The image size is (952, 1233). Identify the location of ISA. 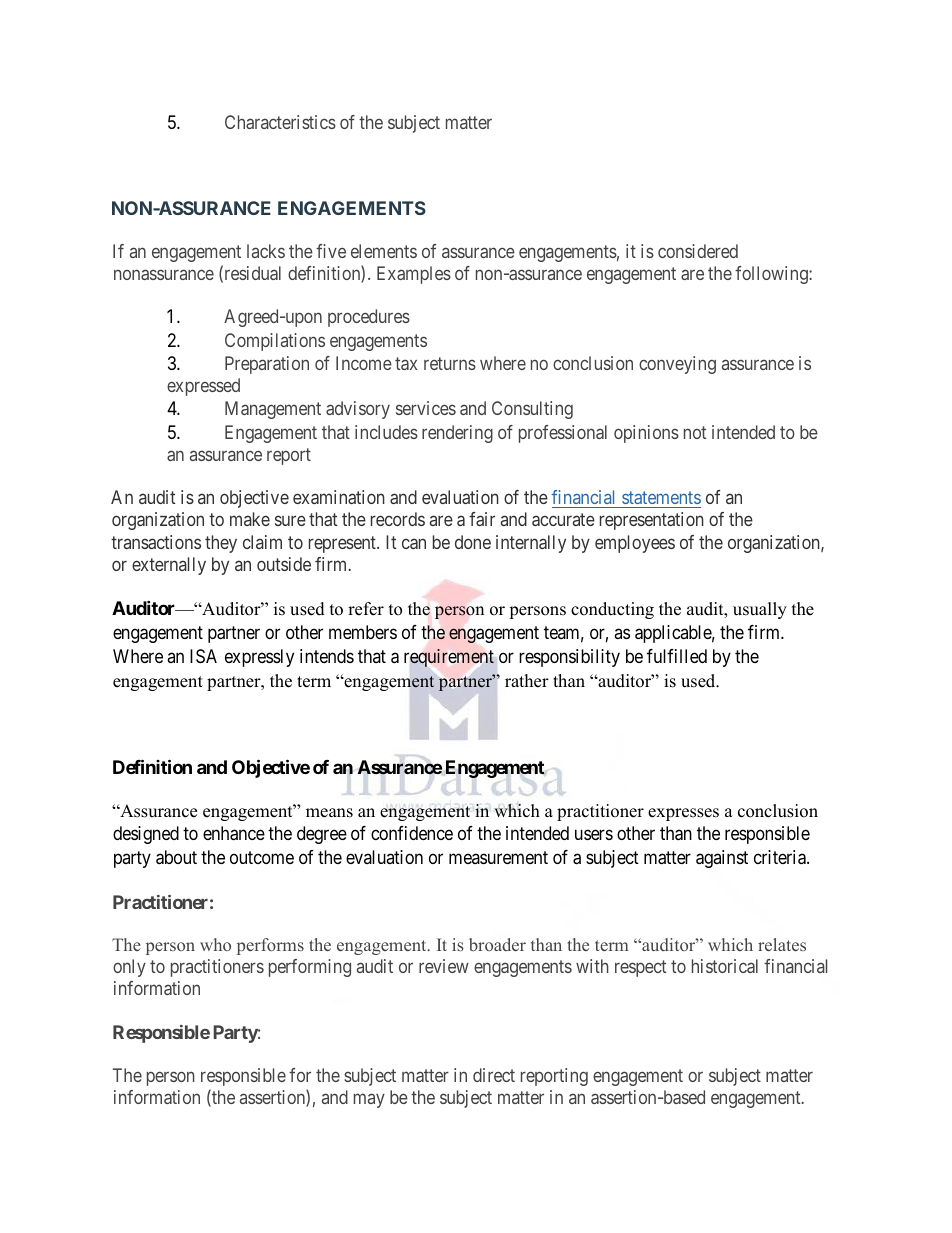
(203, 656).
